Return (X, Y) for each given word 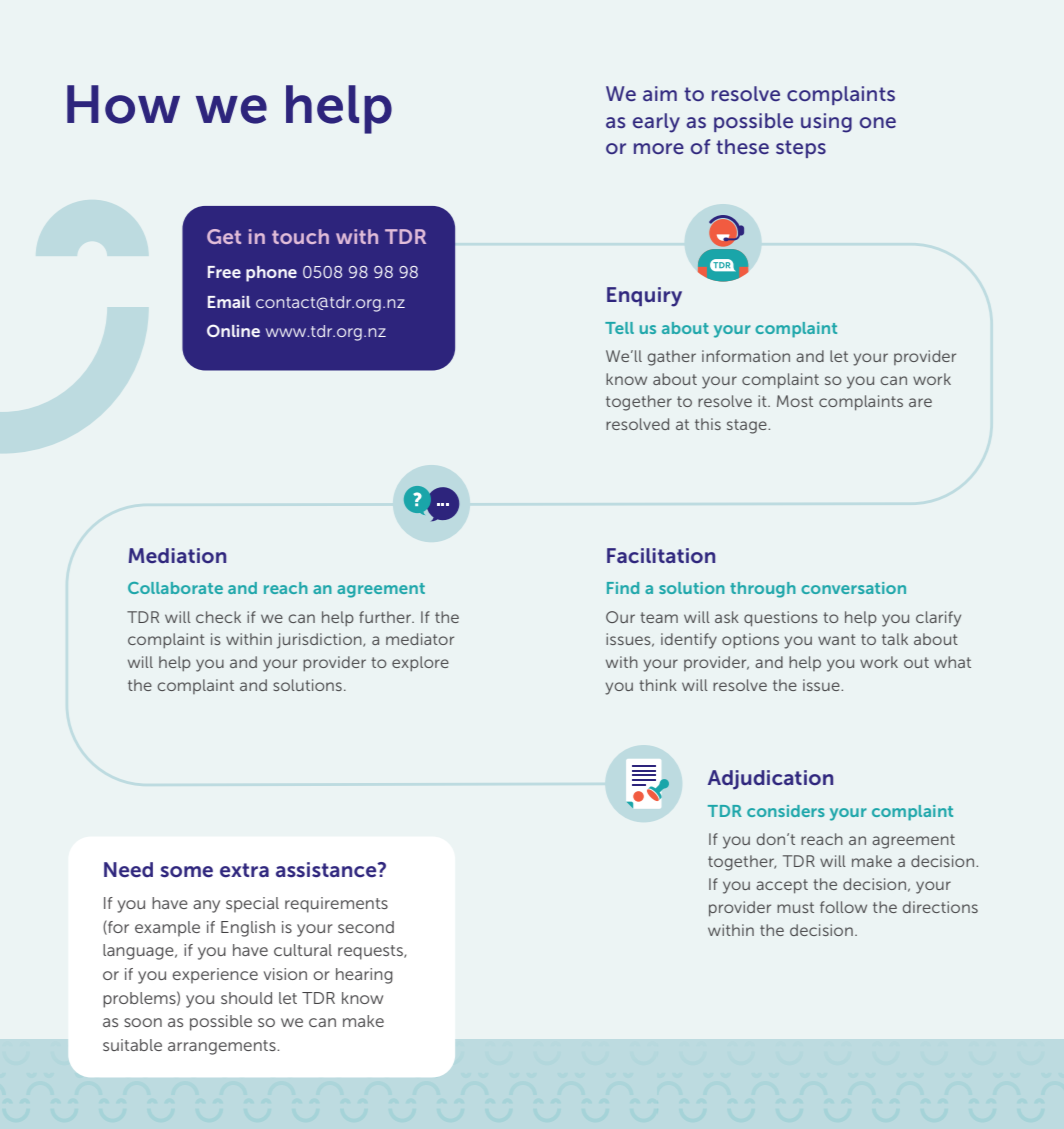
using (826, 123)
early (656, 123)
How (123, 104)
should (246, 998)
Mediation (177, 555)
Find (623, 588)
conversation (853, 588)
